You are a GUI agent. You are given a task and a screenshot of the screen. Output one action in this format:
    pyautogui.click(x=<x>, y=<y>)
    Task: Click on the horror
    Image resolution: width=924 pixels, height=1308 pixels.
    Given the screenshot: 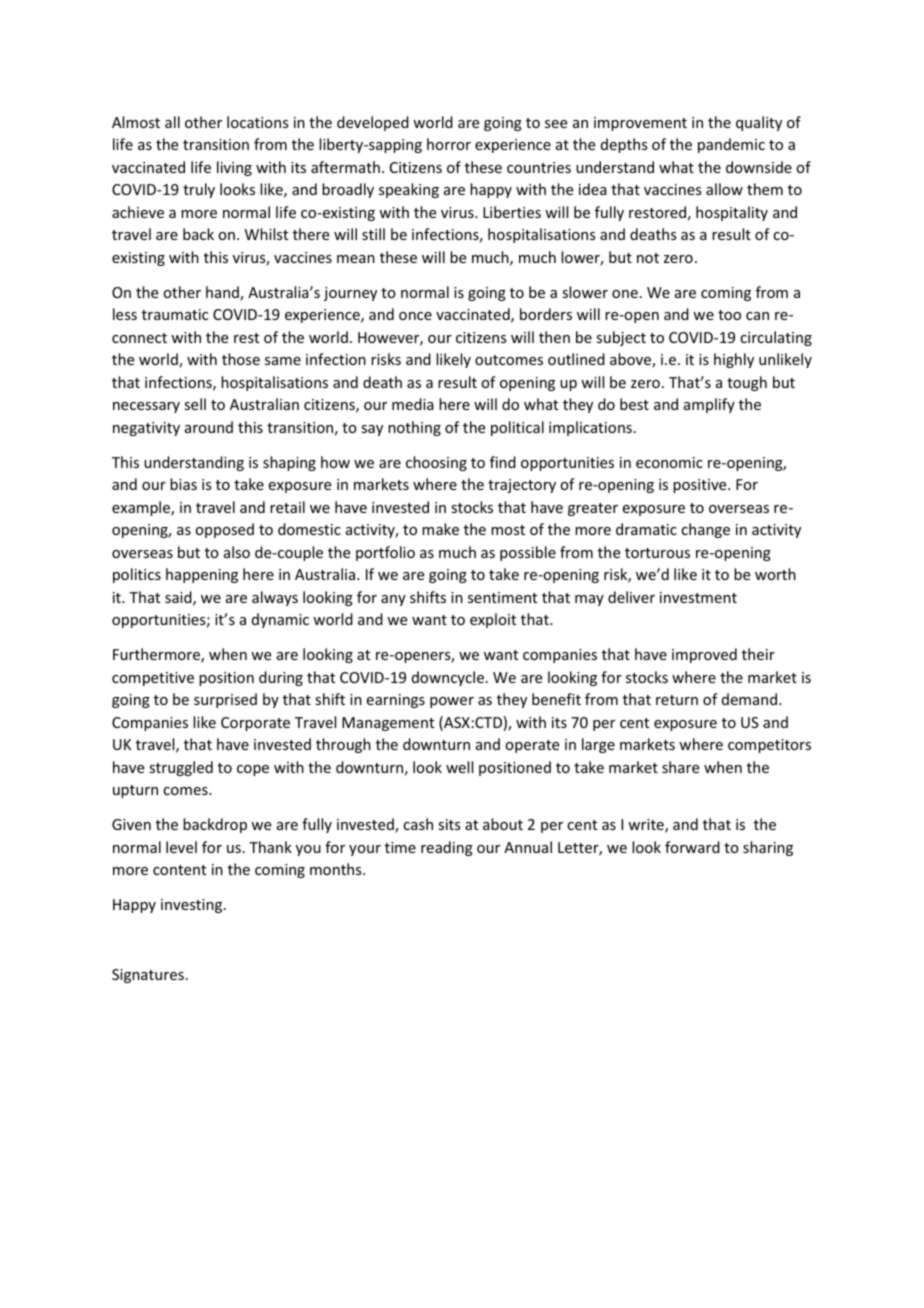 What is the action you would take?
    pyautogui.click(x=449, y=144)
